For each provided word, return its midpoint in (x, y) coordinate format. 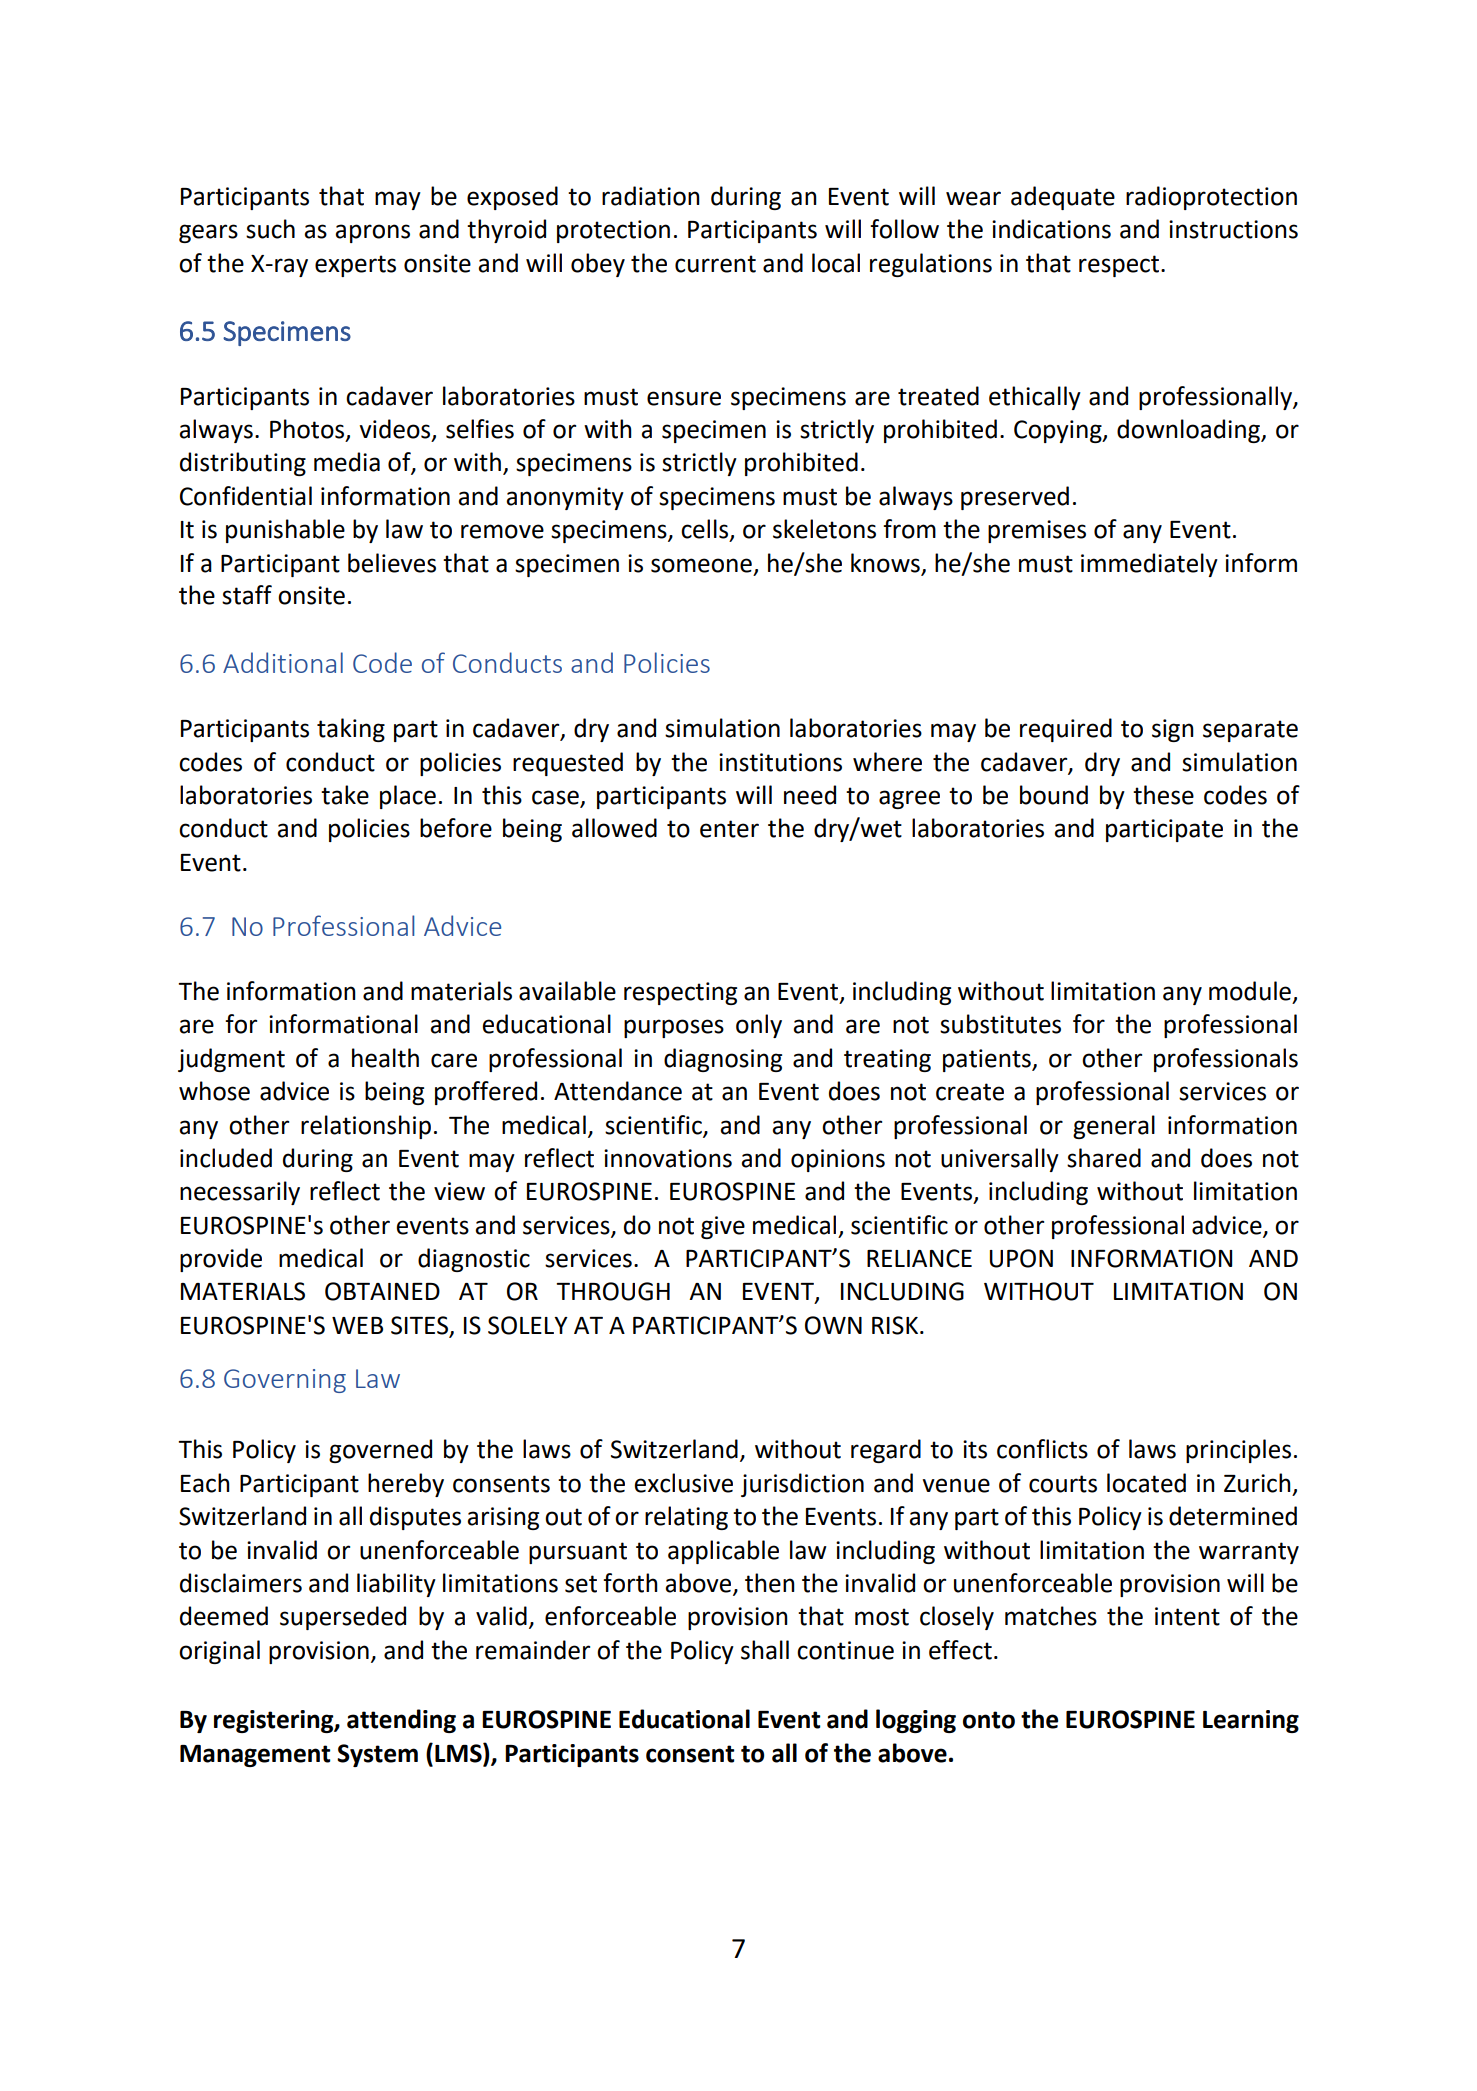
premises (1037, 531)
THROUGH (613, 1291)
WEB (357, 1325)
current (715, 264)
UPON (1021, 1258)
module (1250, 991)
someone (701, 565)
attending (401, 1721)
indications (1051, 229)
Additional (283, 662)
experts (355, 266)
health (385, 1058)
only (759, 1026)
